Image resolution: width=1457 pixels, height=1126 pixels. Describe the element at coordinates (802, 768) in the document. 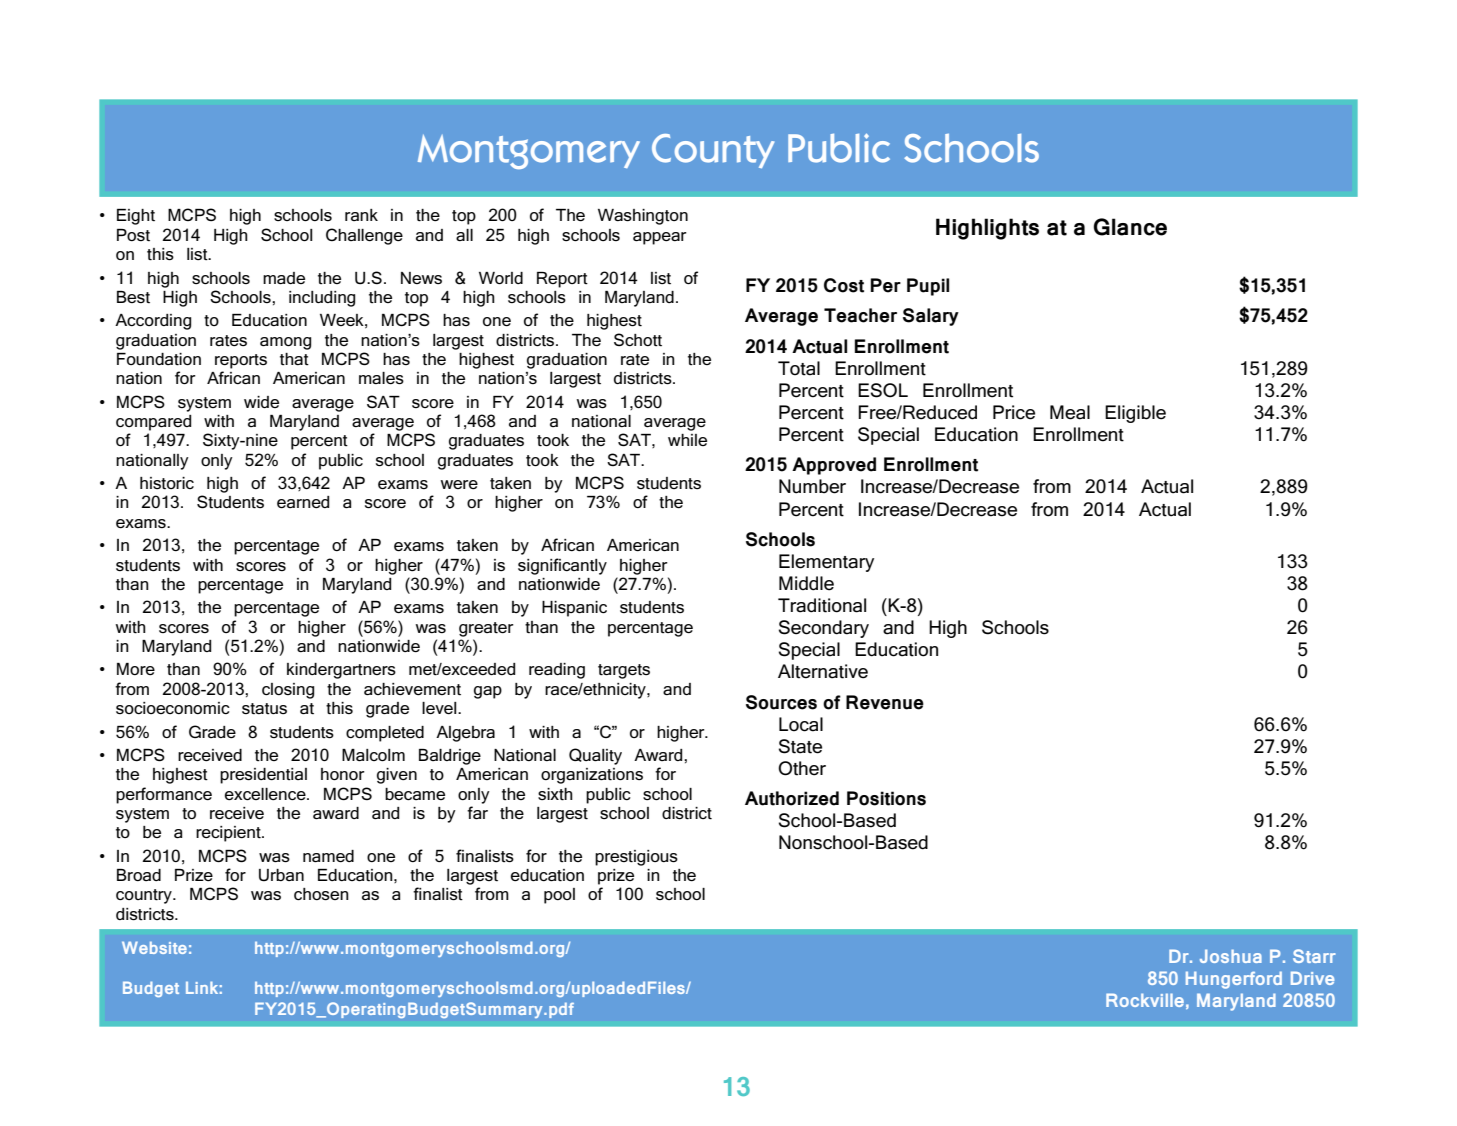

I see `Other` at that location.
